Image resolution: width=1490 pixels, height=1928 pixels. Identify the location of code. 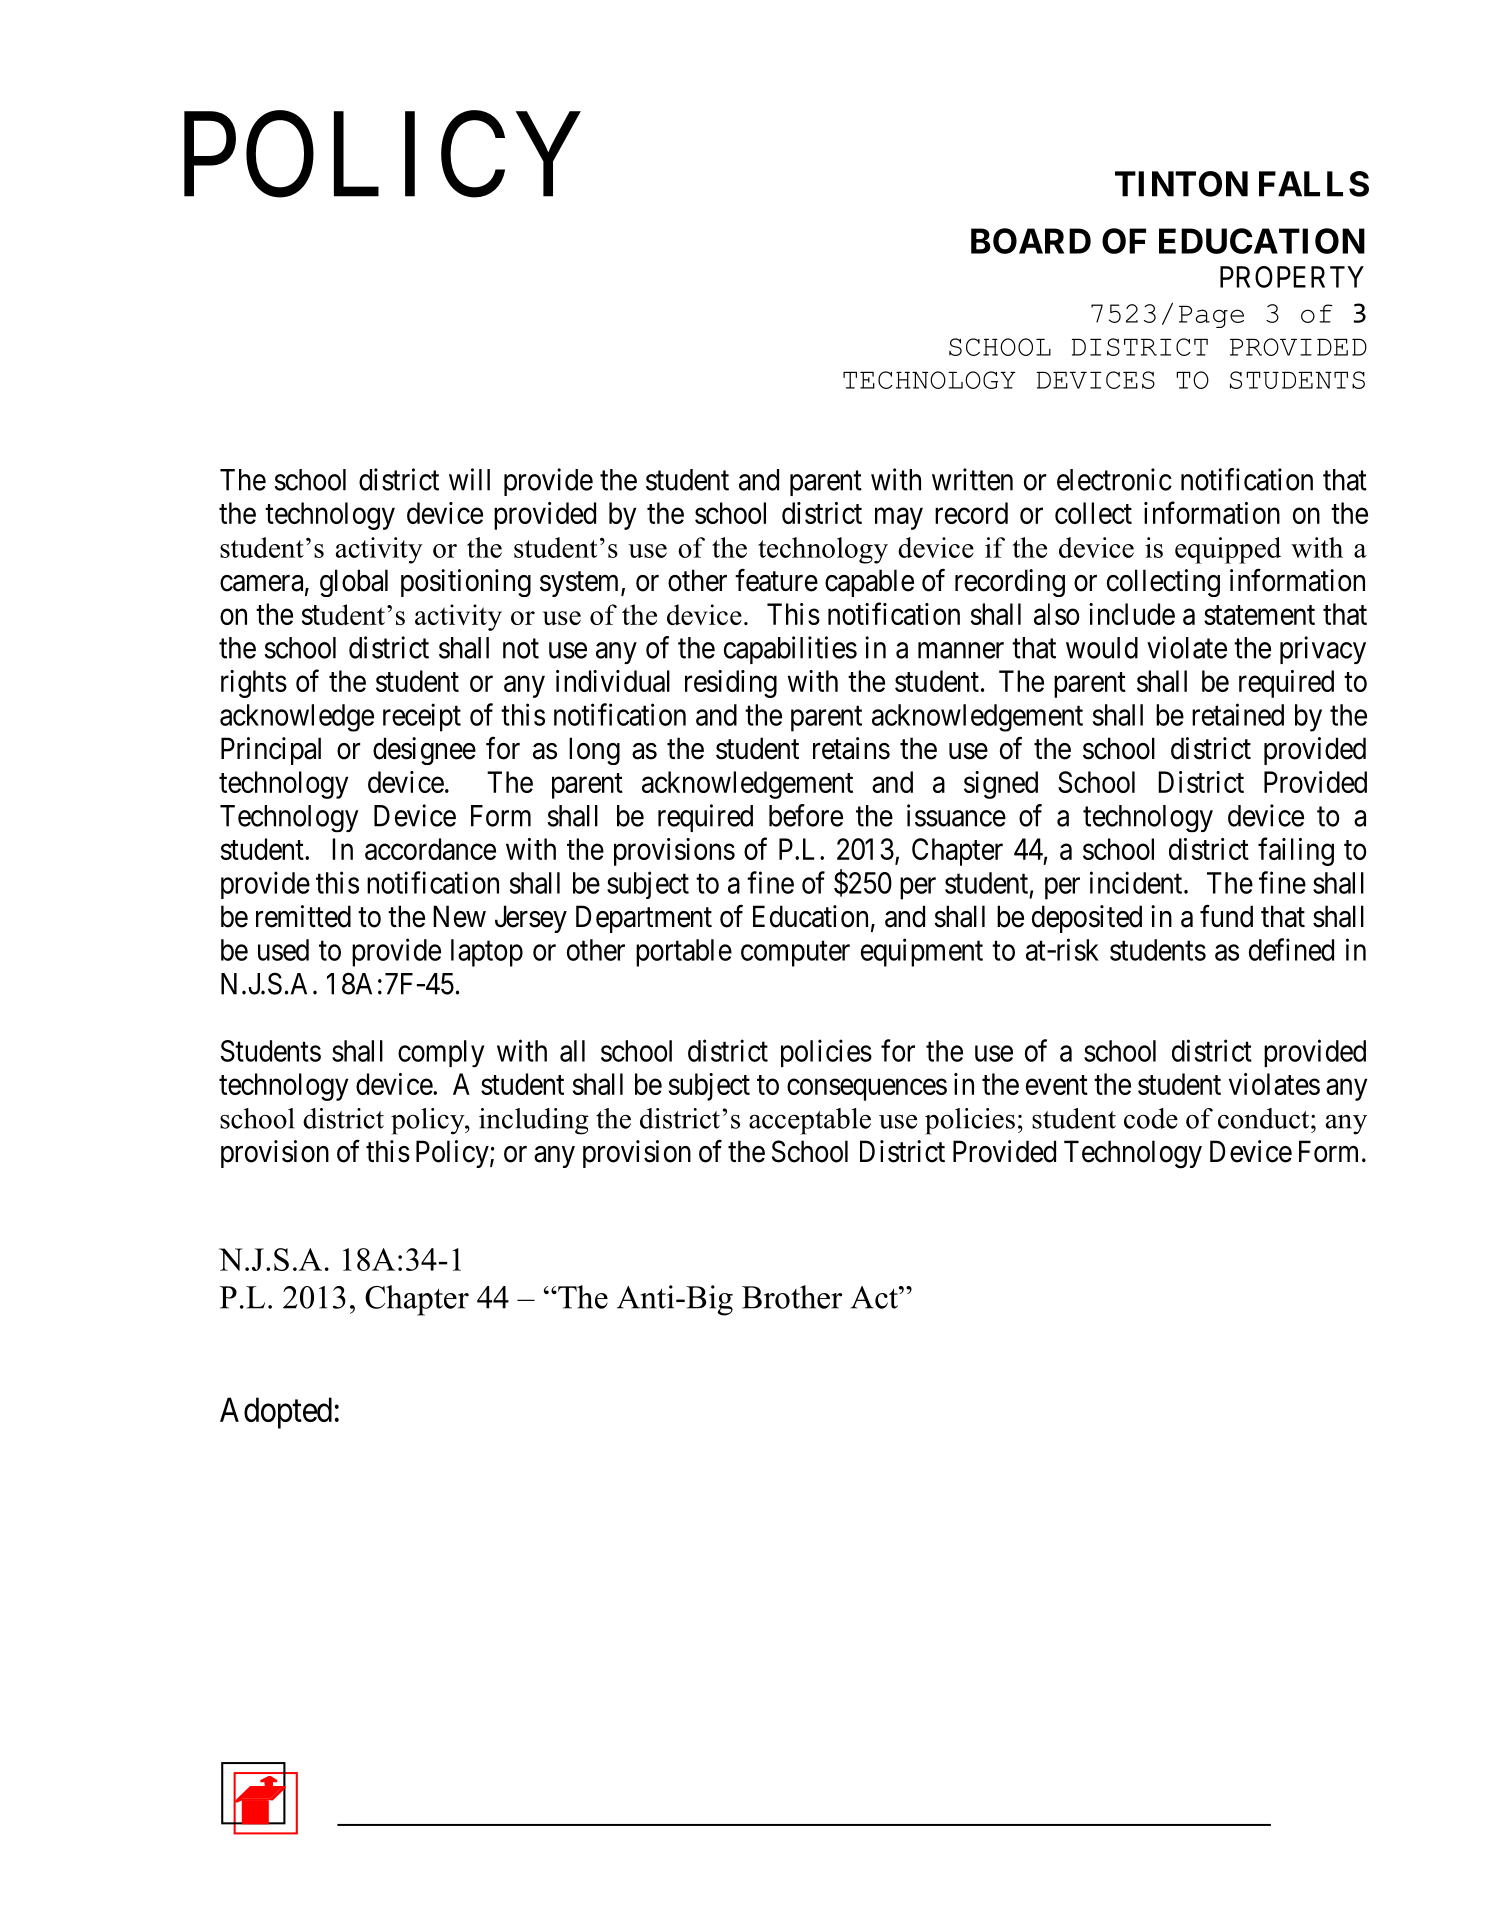
(1151, 1118).
